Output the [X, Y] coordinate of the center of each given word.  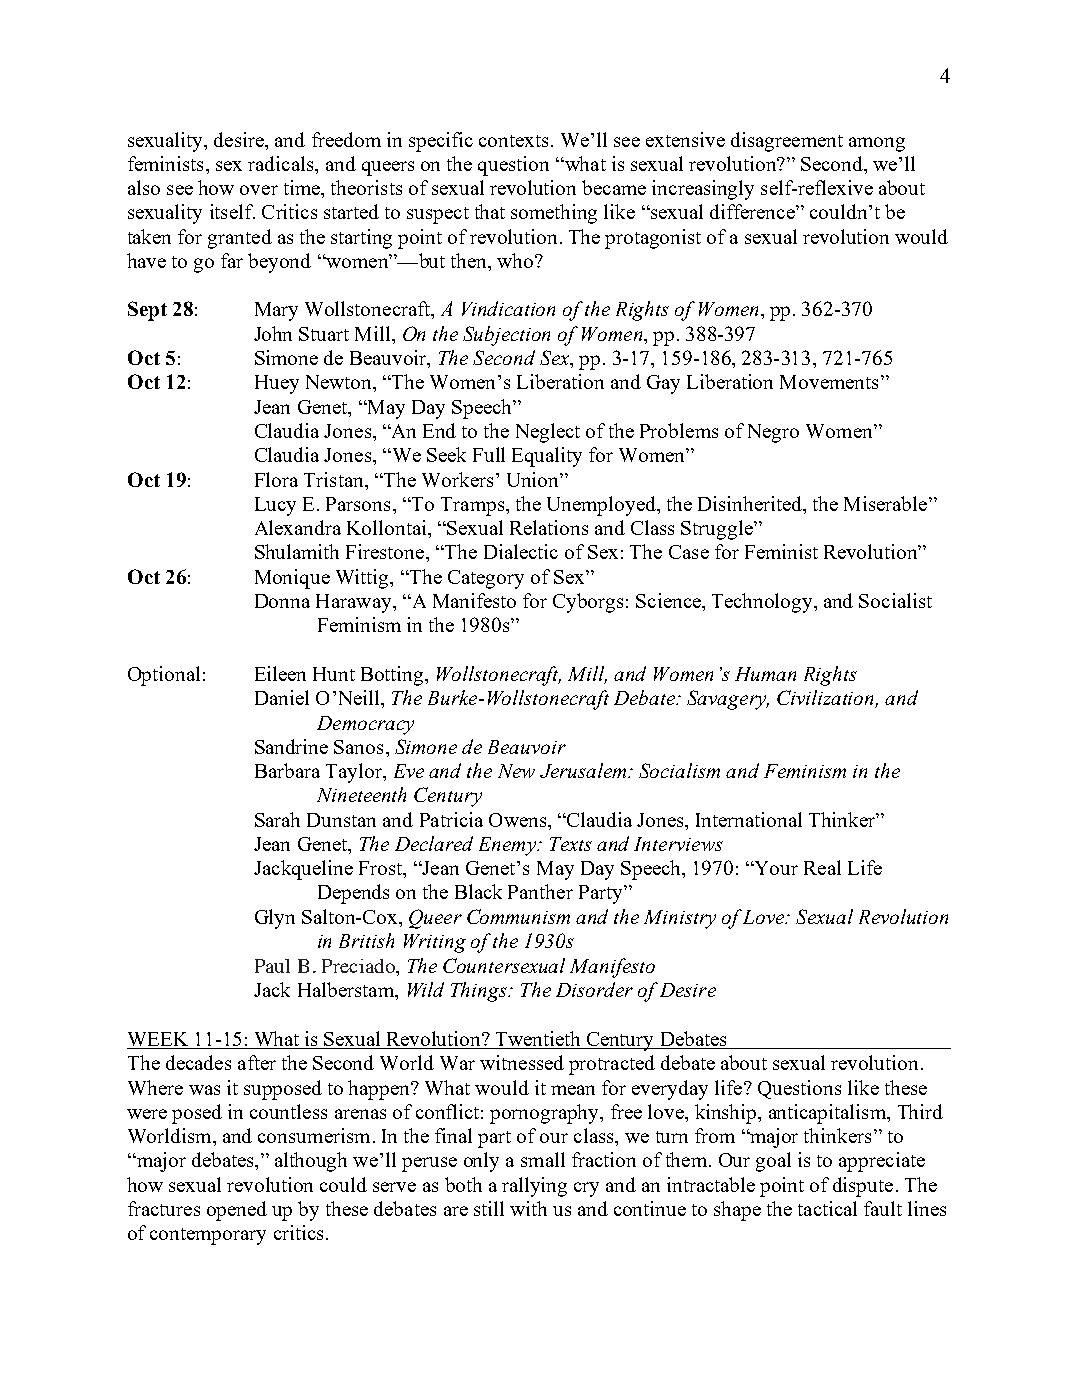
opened [237, 1211]
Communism [518, 916]
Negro [773, 433]
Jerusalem [584, 770]
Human [765, 674]
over [259, 190]
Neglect [548, 433]
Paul [272, 966]
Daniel [282, 697]
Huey [277, 384]
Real [822, 867]
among [877, 144]
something [554, 214]
